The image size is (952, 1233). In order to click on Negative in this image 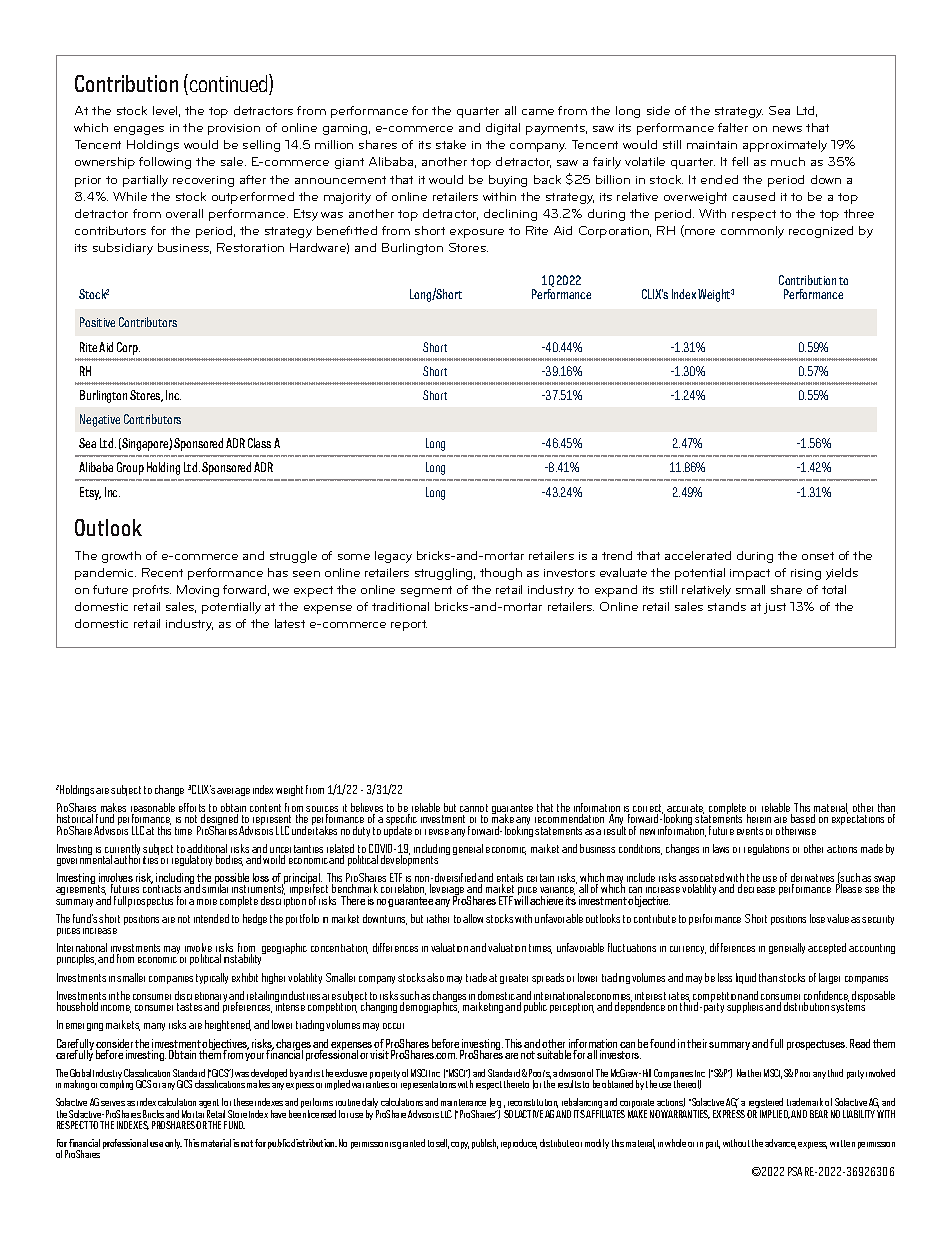, I will do `click(100, 420)`.
